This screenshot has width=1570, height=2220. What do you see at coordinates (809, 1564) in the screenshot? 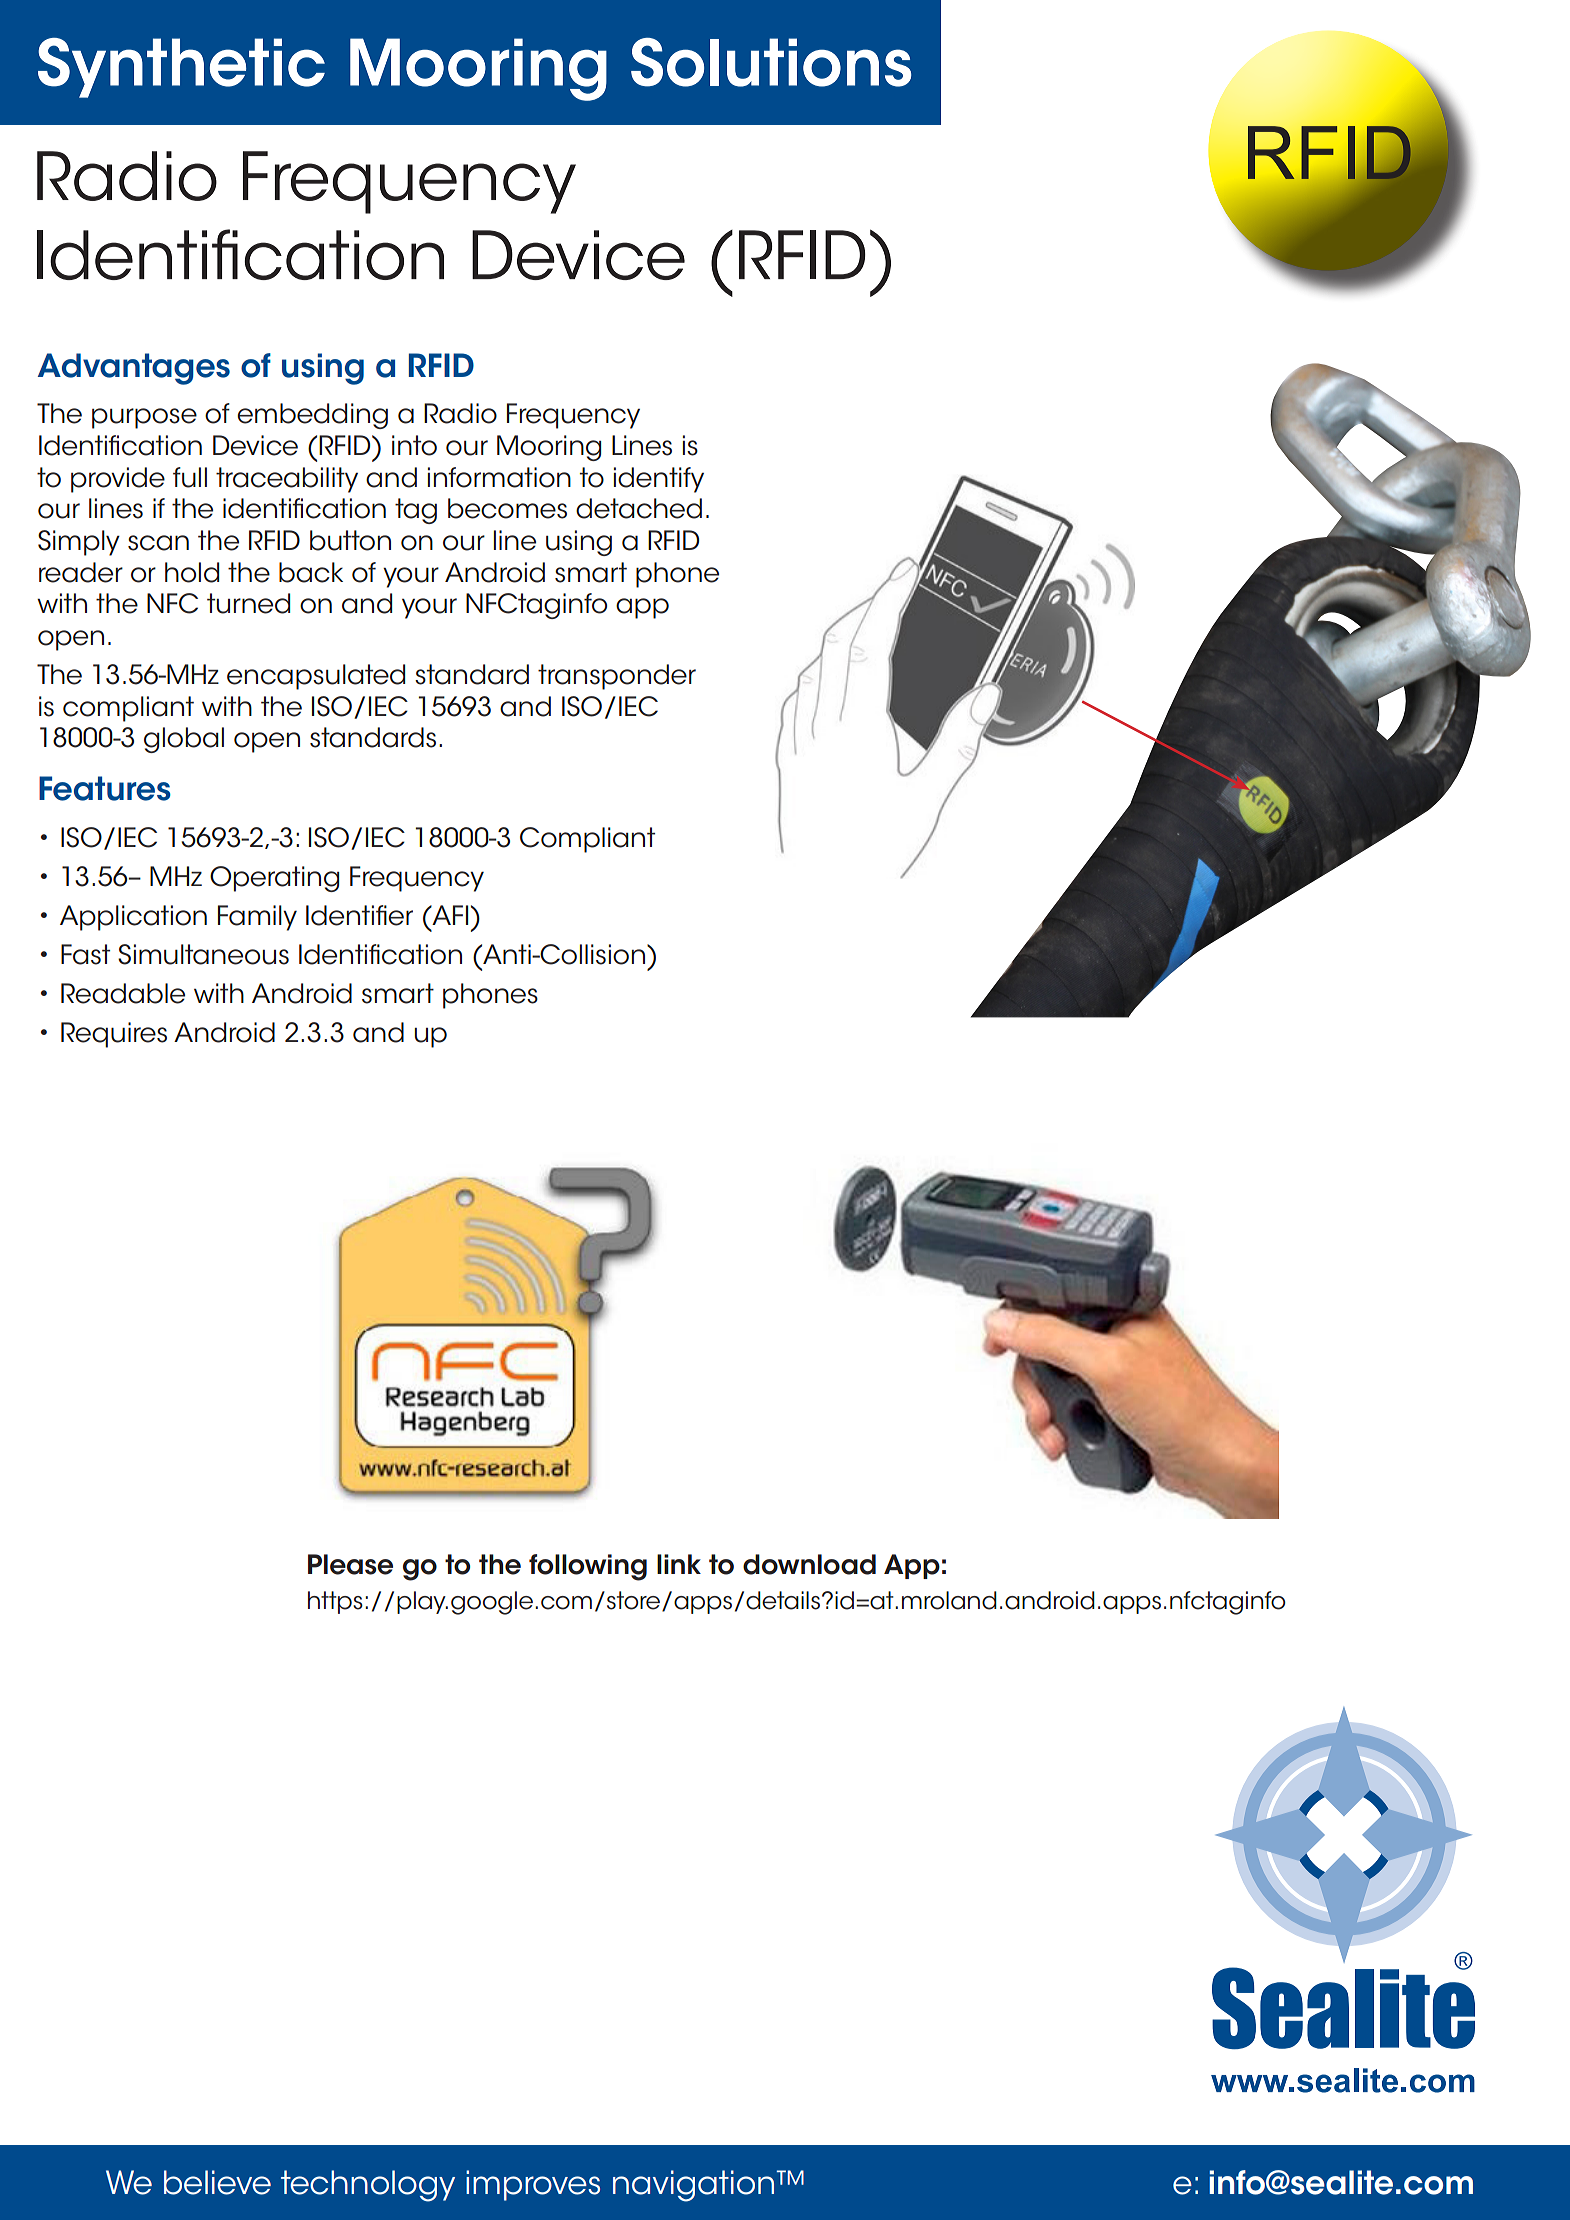
I see `download` at bounding box center [809, 1564].
